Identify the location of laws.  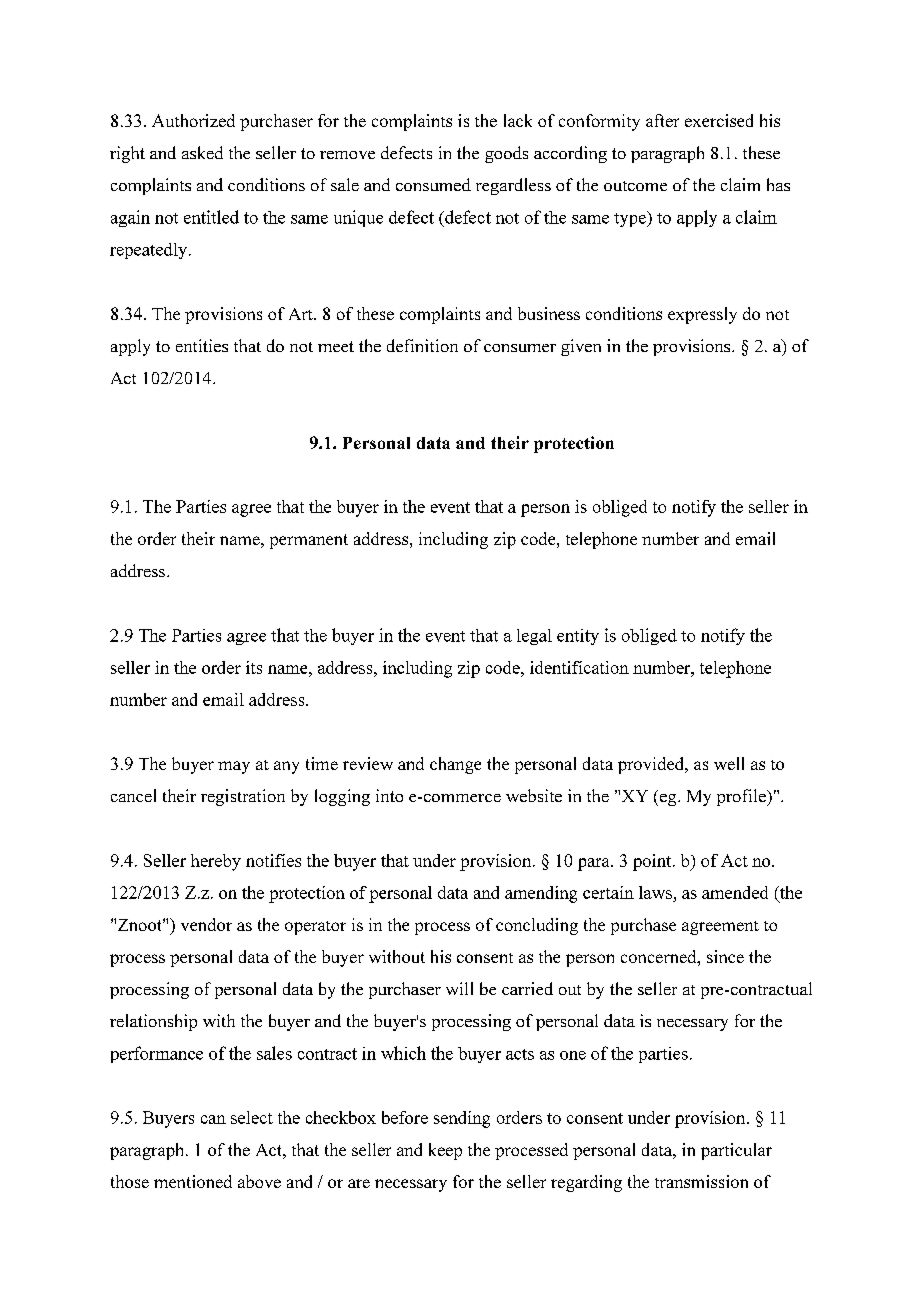
(655, 892).
